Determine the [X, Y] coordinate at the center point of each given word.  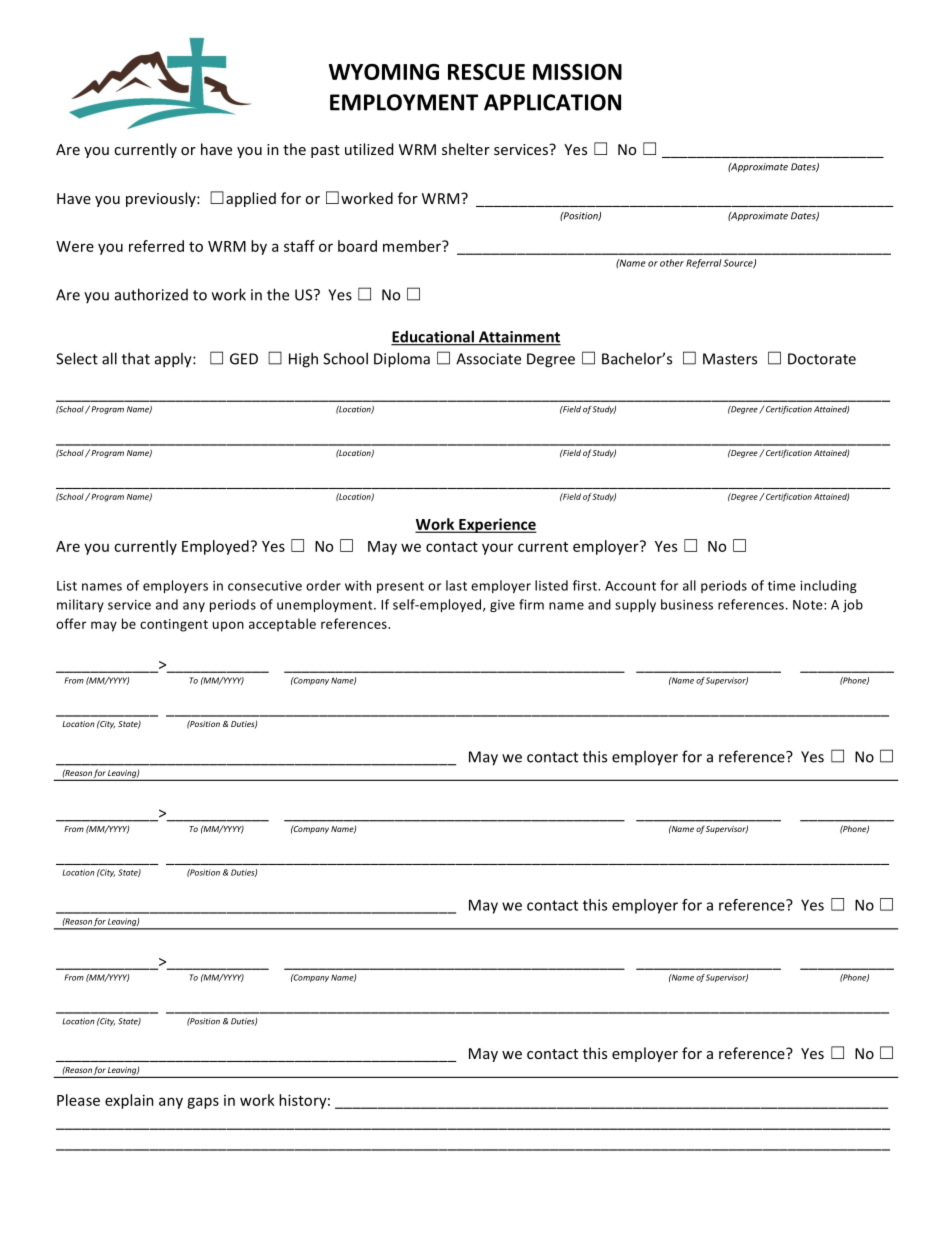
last [456, 585]
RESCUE [486, 72]
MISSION [577, 72]
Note [809, 605]
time [782, 586]
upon [228, 626]
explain [129, 1101]
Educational [433, 337]
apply [174, 360]
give [502, 606]
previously [162, 199]
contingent [174, 625]
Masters [730, 359]
